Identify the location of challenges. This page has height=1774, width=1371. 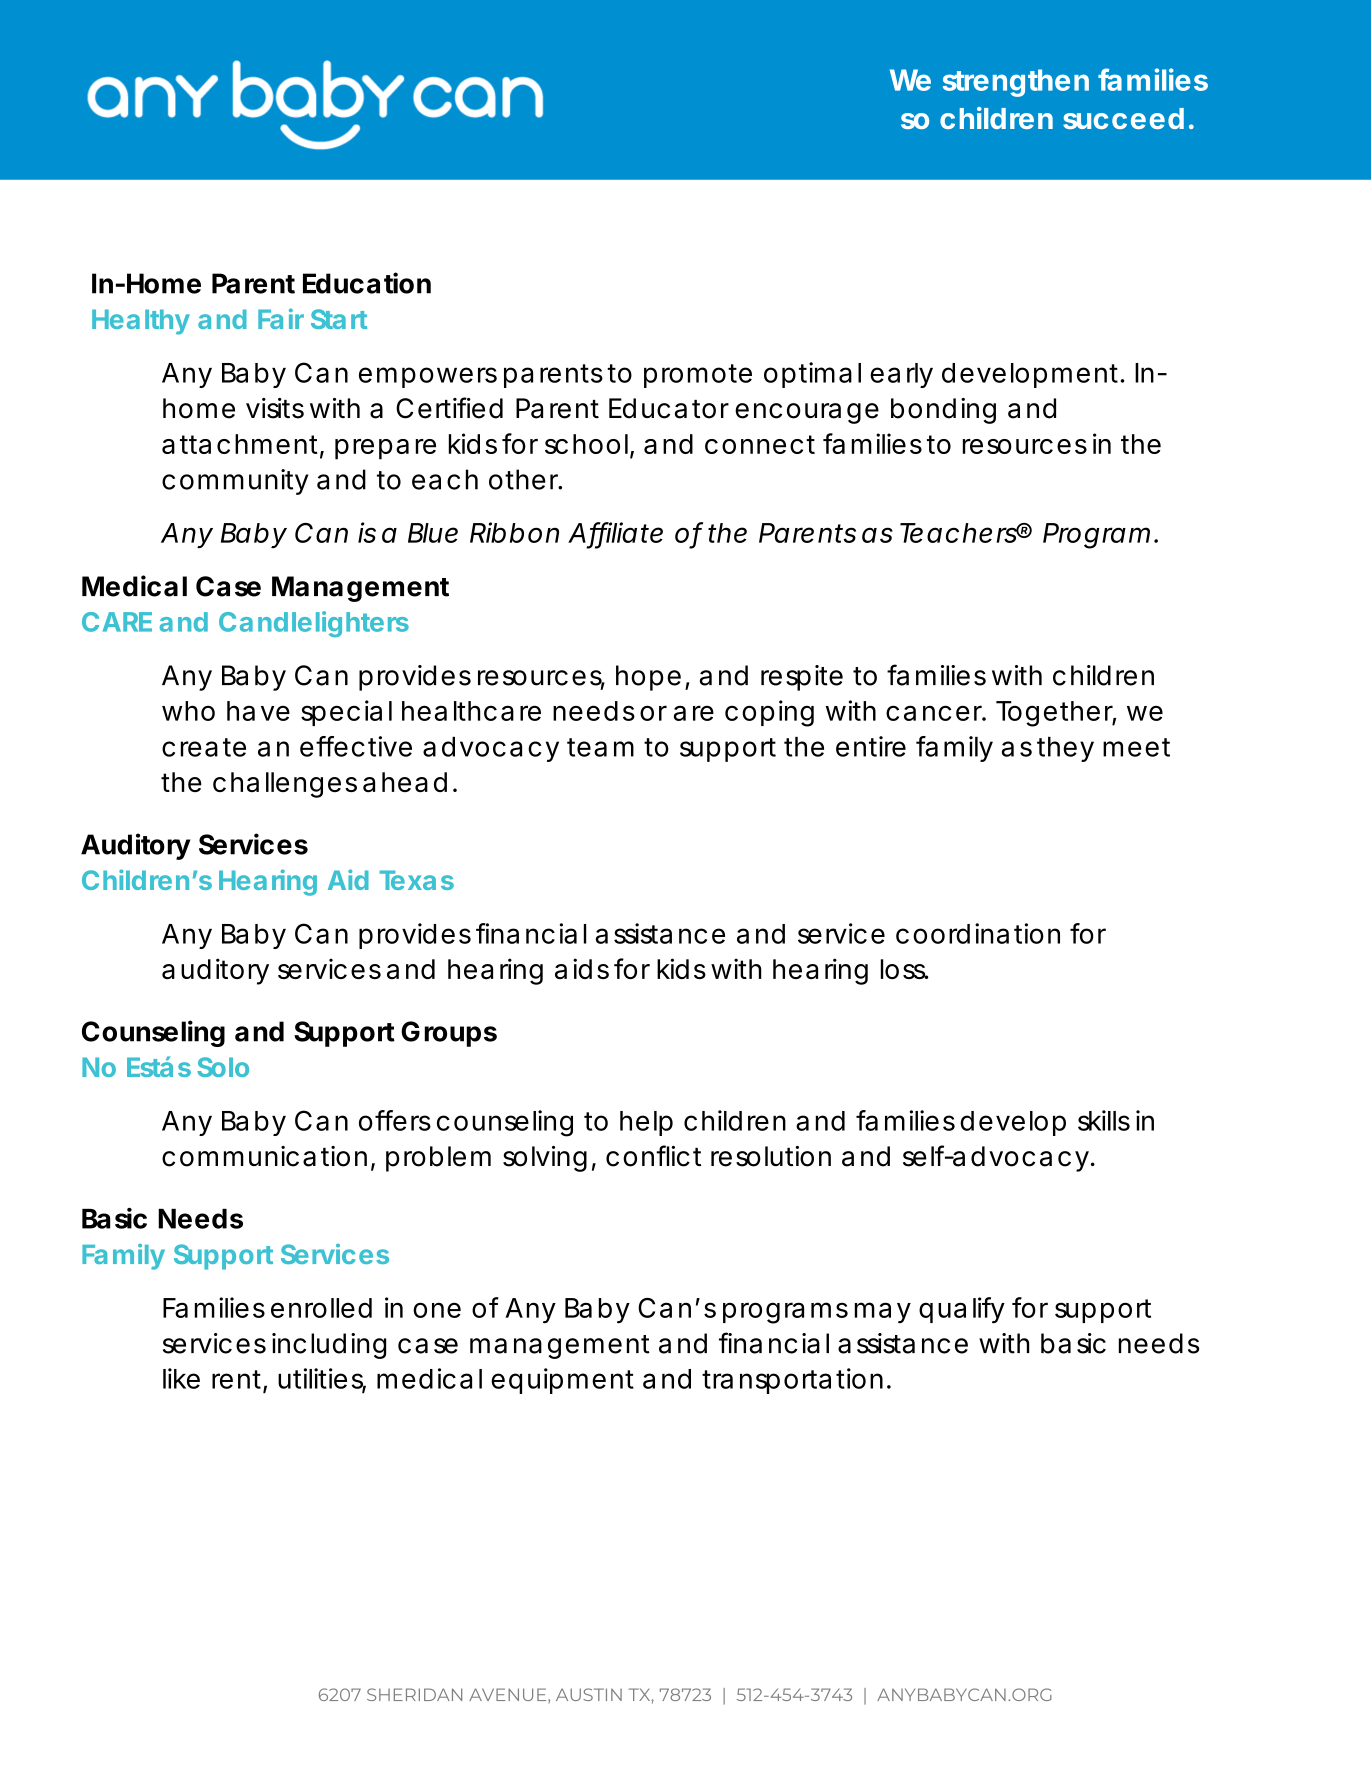
(285, 785).
